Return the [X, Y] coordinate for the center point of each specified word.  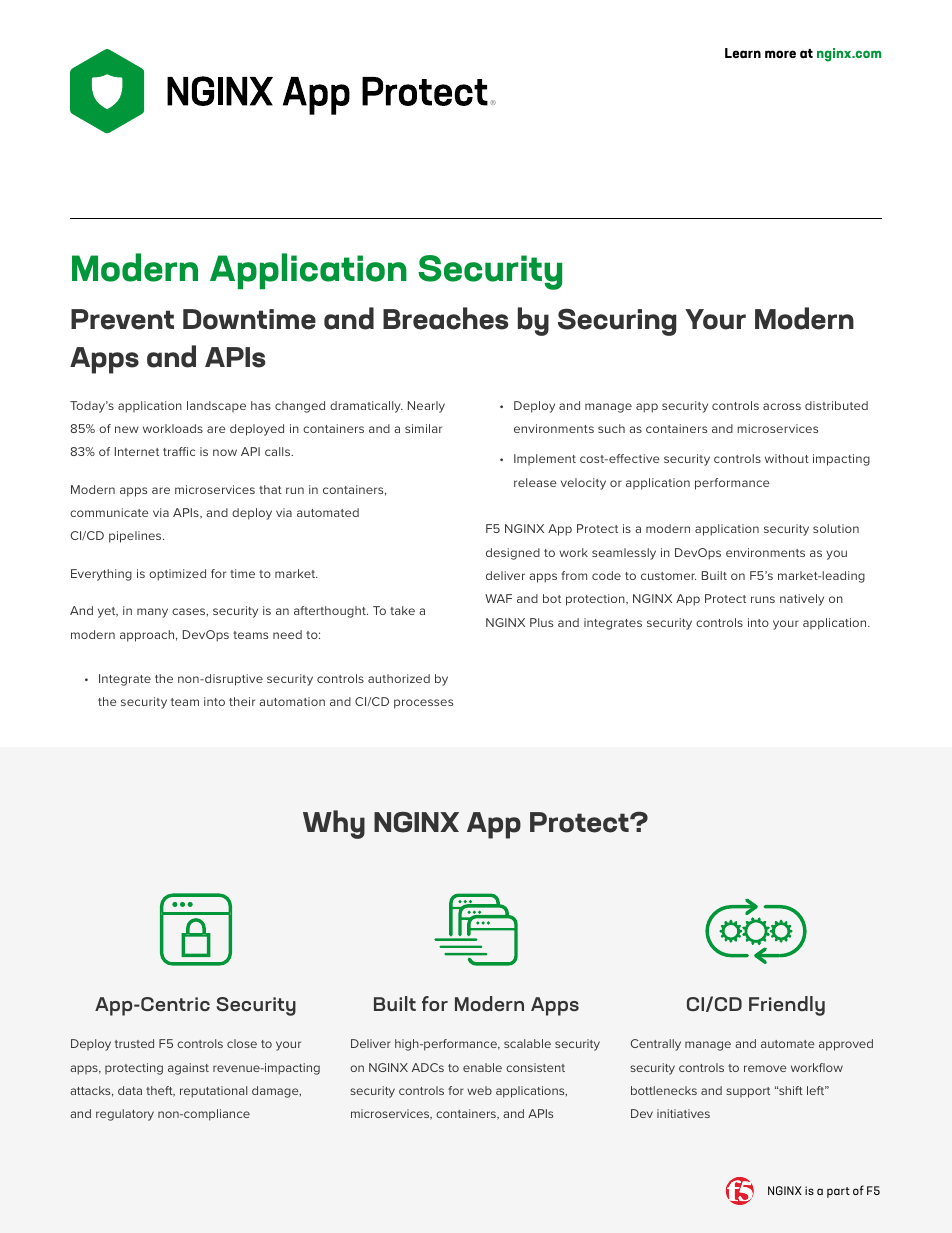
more [780, 54]
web [479, 1090]
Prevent [122, 319]
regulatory [125, 1115]
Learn [743, 53]
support [748, 1092]
